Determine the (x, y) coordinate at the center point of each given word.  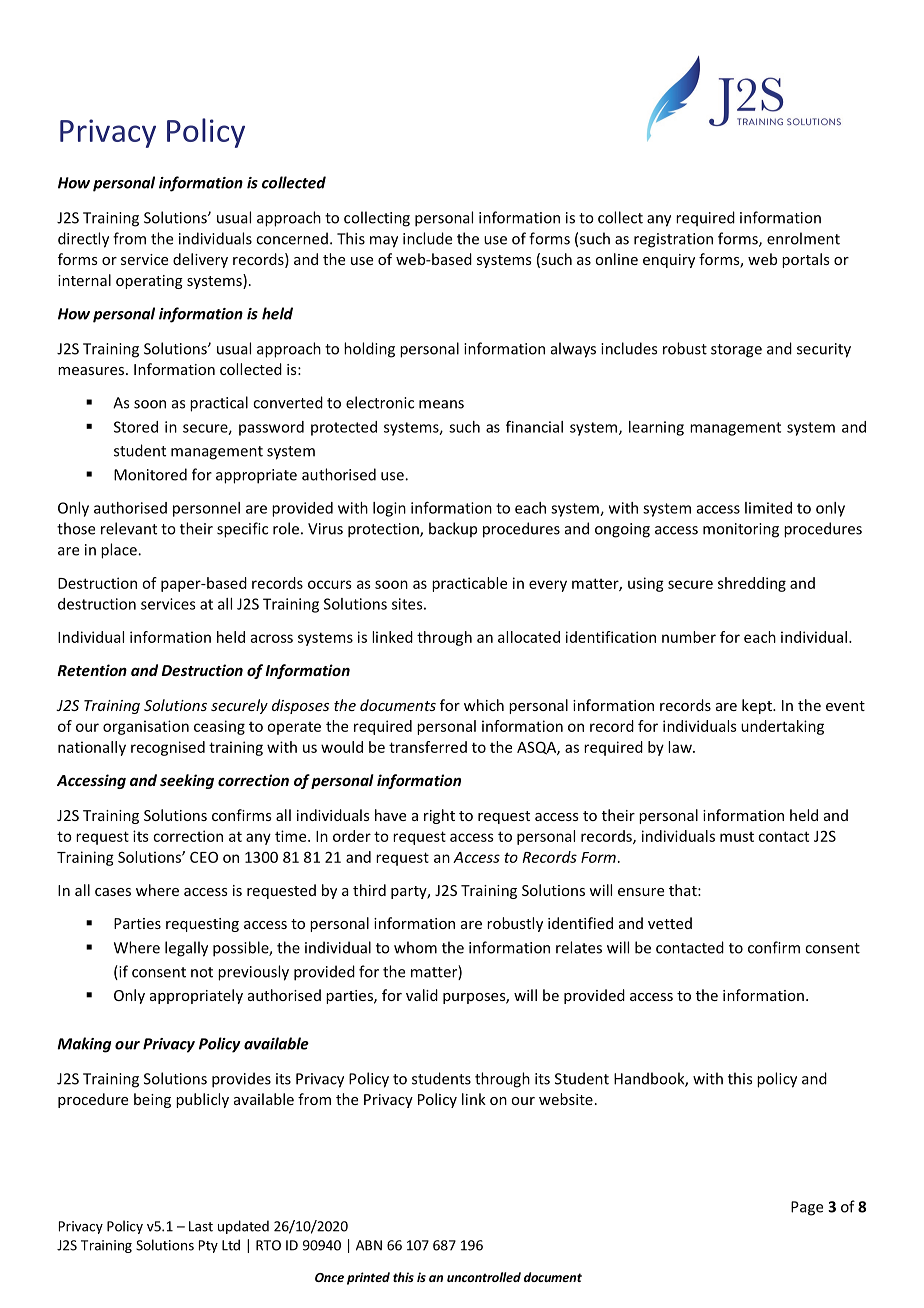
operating (149, 282)
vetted (670, 923)
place (120, 551)
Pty (208, 1246)
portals (806, 260)
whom (415, 947)
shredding (752, 584)
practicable (469, 584)
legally (186, 949)
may (384, 242)
